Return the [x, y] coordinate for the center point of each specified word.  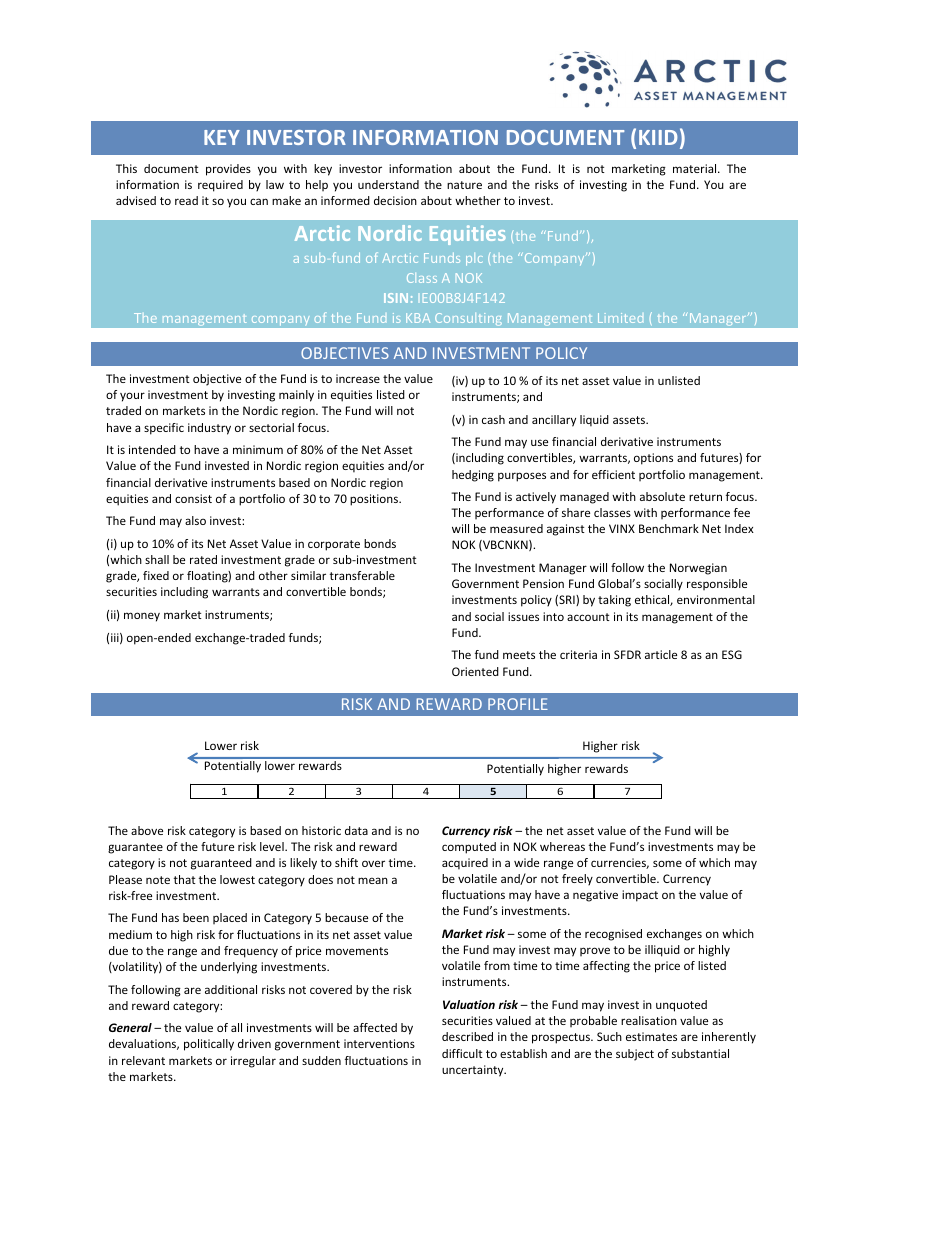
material [696, 168]
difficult [462, 1053]
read [186, 200]
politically [209, 1045]
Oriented [475, 671]
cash [493, 419]
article [661, 654]
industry [209, 429]
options [653, 459]
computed [469, 848]
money [142, 617]
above [147, 830]
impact [640, 896]
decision [395, 200]
